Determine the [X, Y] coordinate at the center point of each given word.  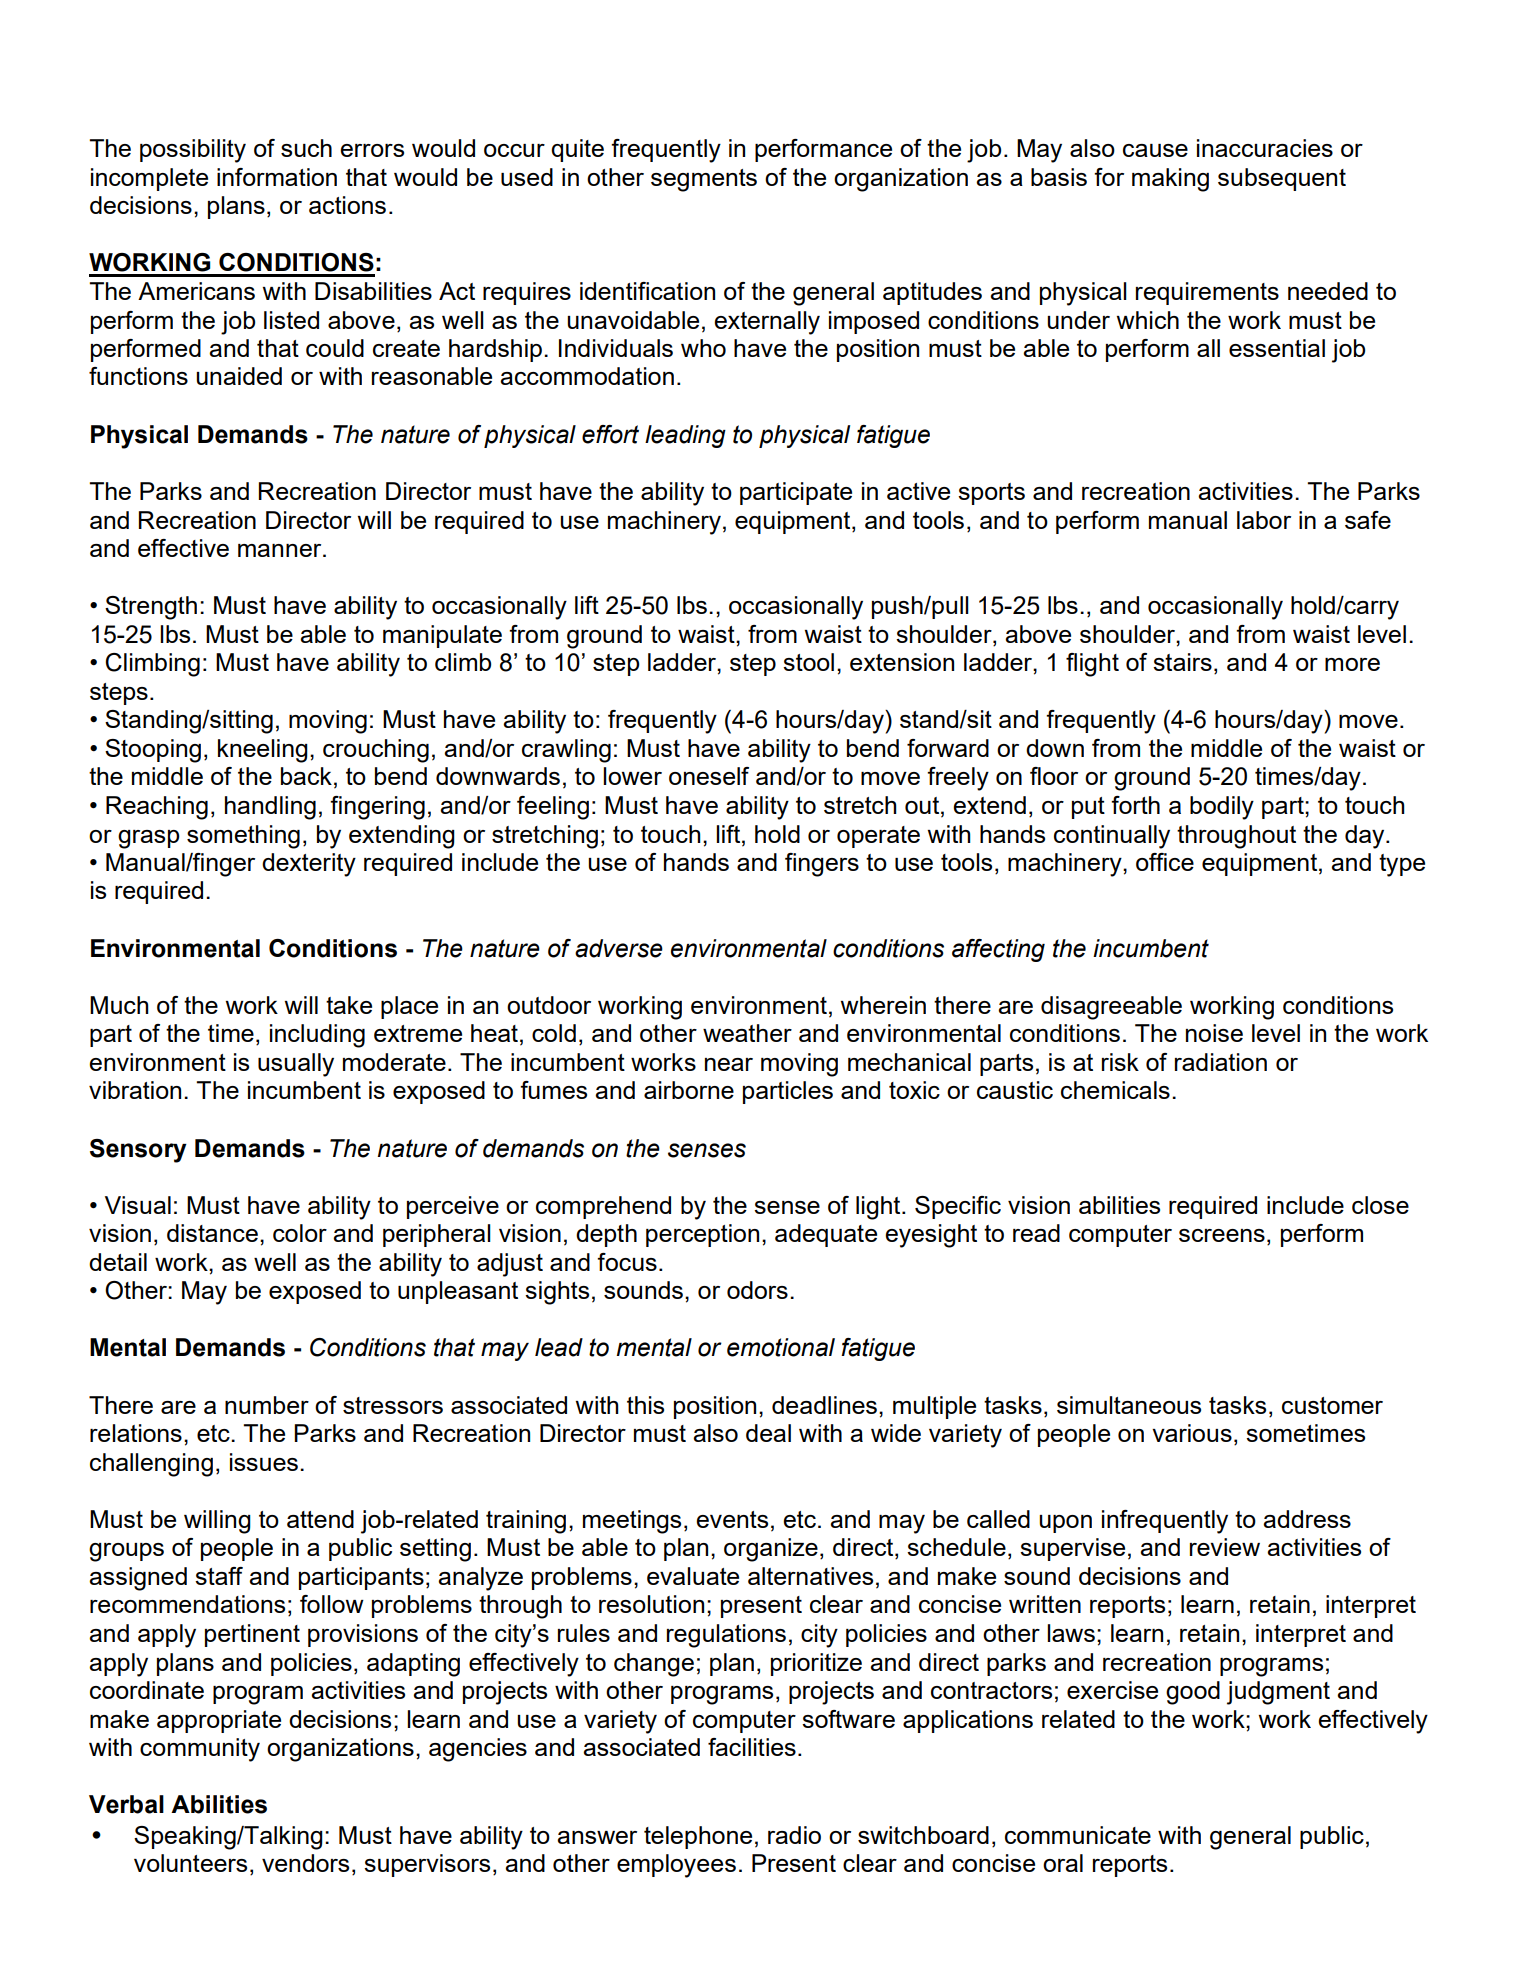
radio [794, 1835]
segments [704, 180]
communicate [1078, 1835]
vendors [305, 1863]
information [277, 177]
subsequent [1282, 179]
